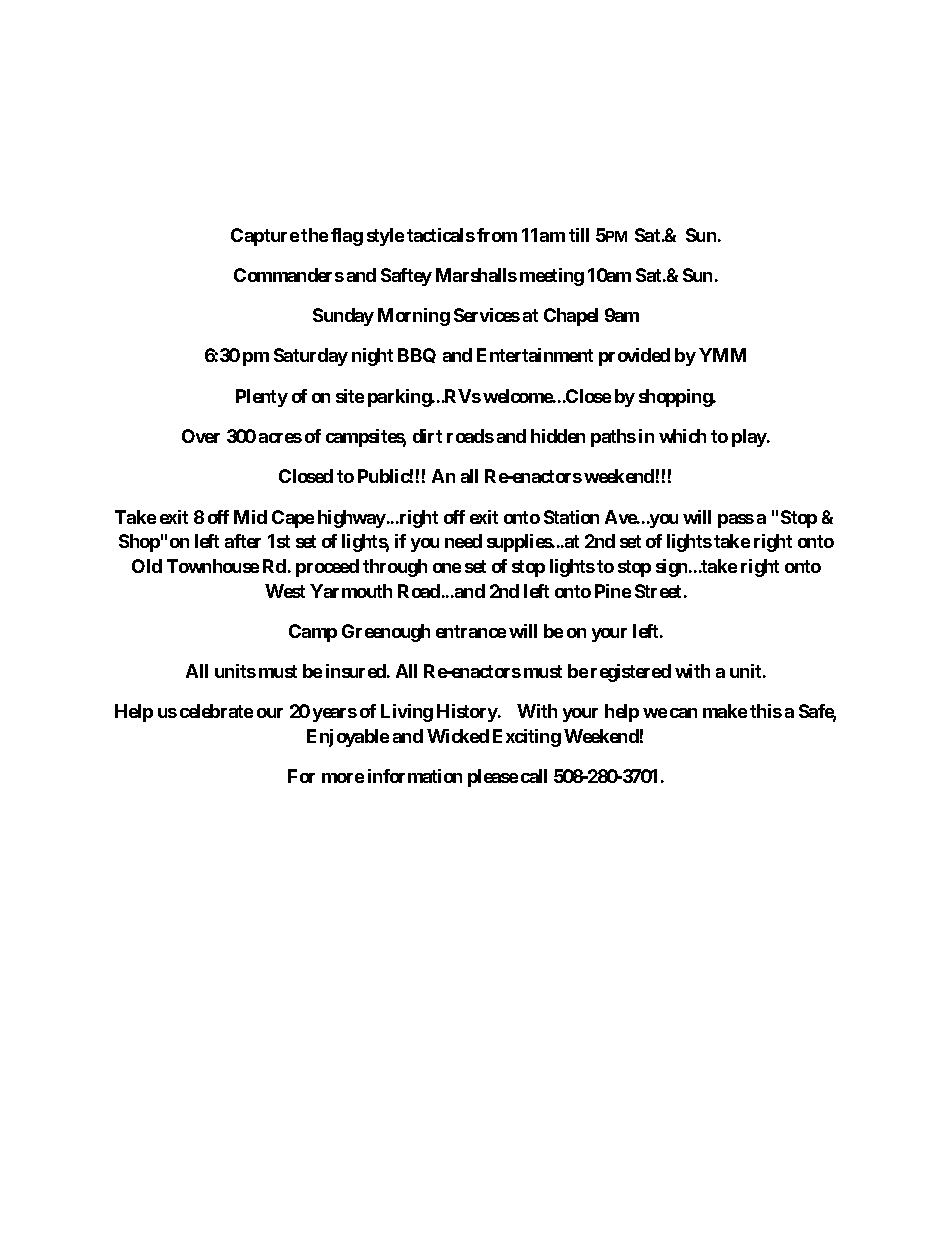  What do you see at coordinates (736, 521) in the screenshot?
I see `pass` at bounding box center [736, 521].
